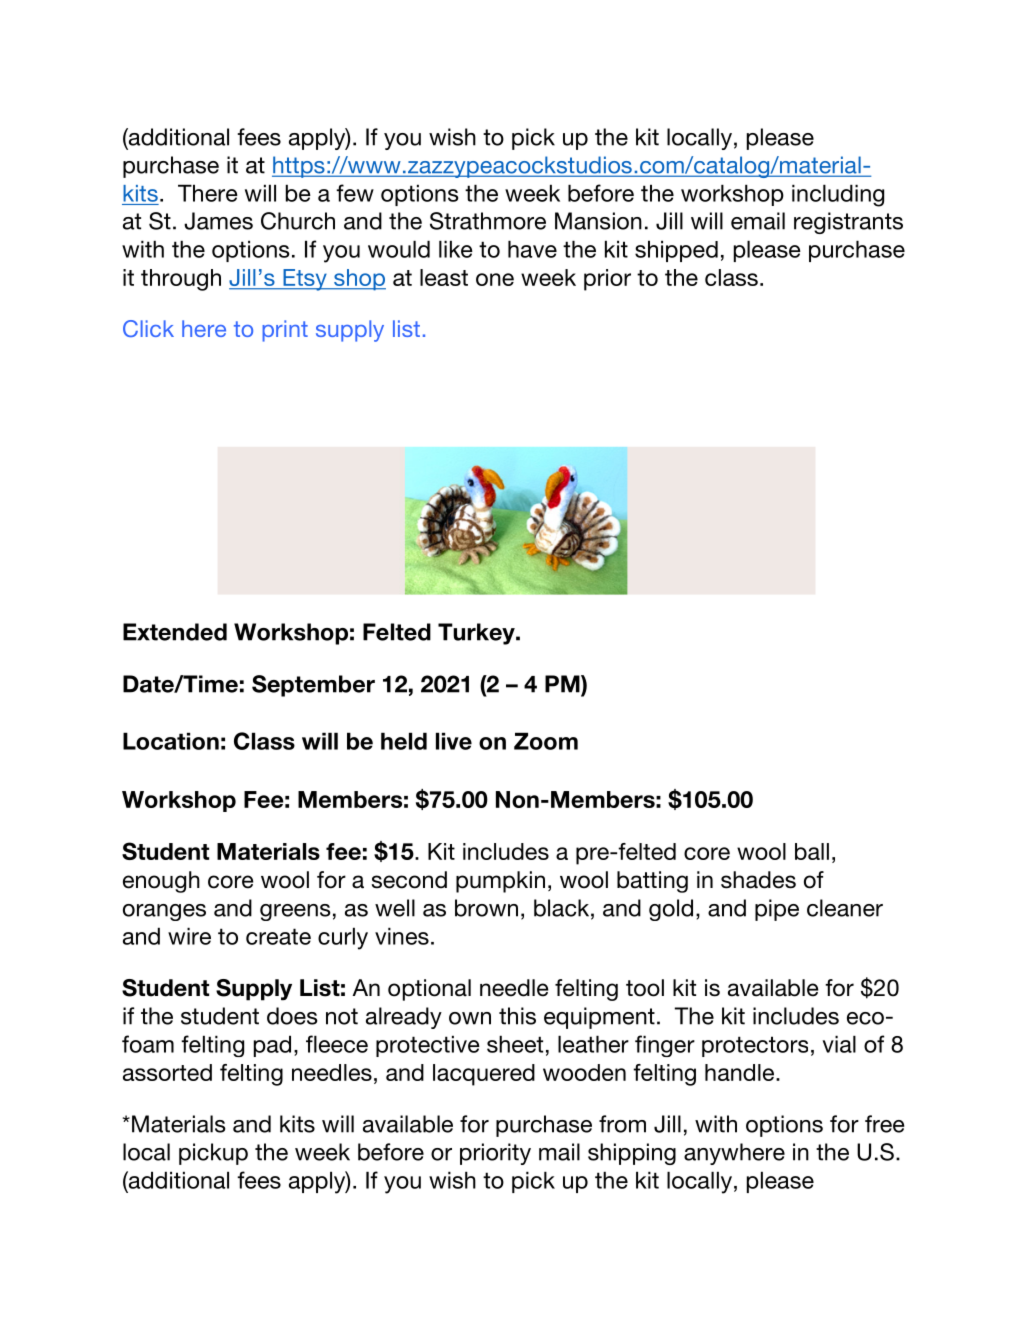  I want to click on have, so click(532, 249).
